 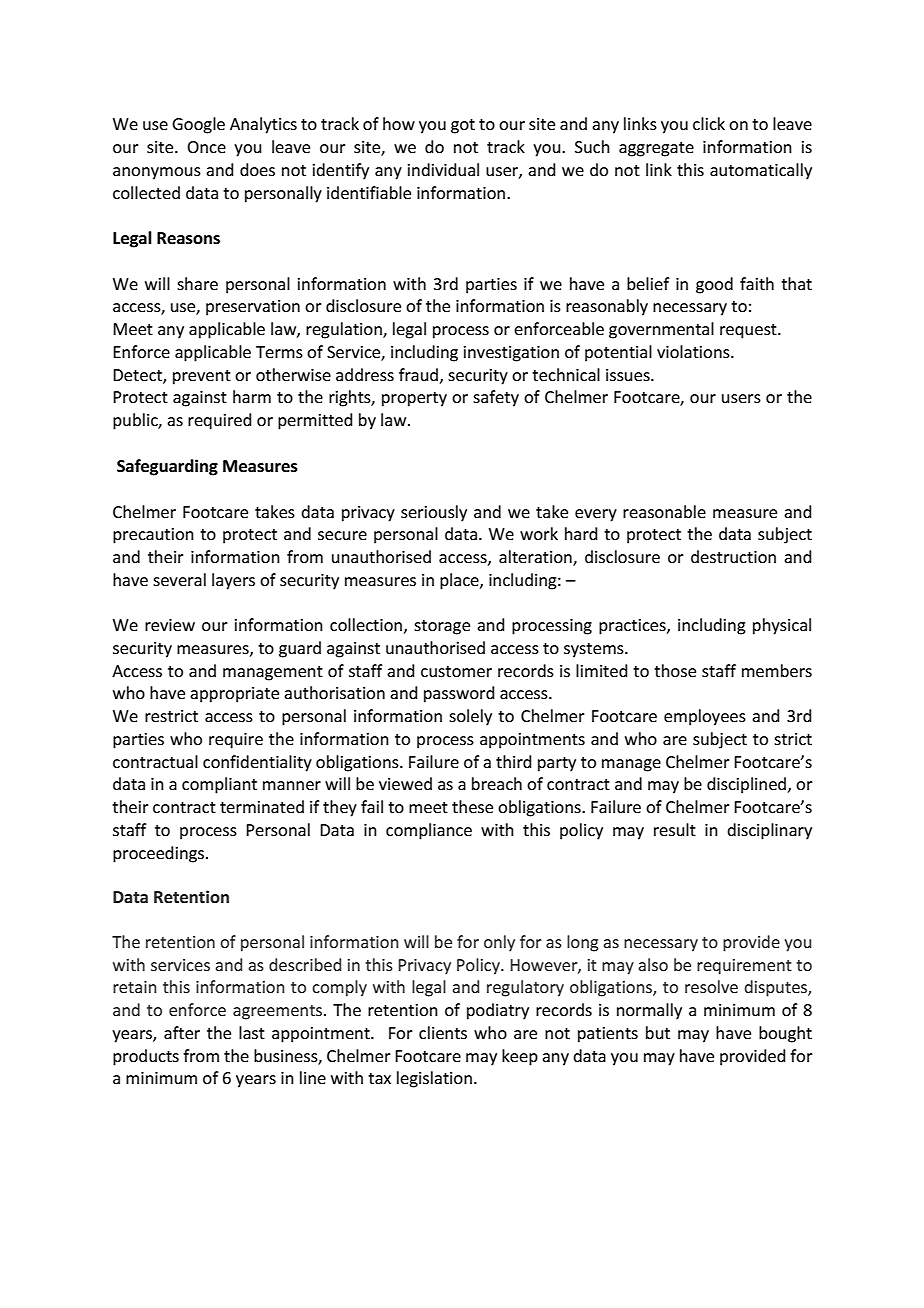 What do you see at coordinates (443, 1032) in the image?
I see `clients` at bounding box center [443, 1032].
